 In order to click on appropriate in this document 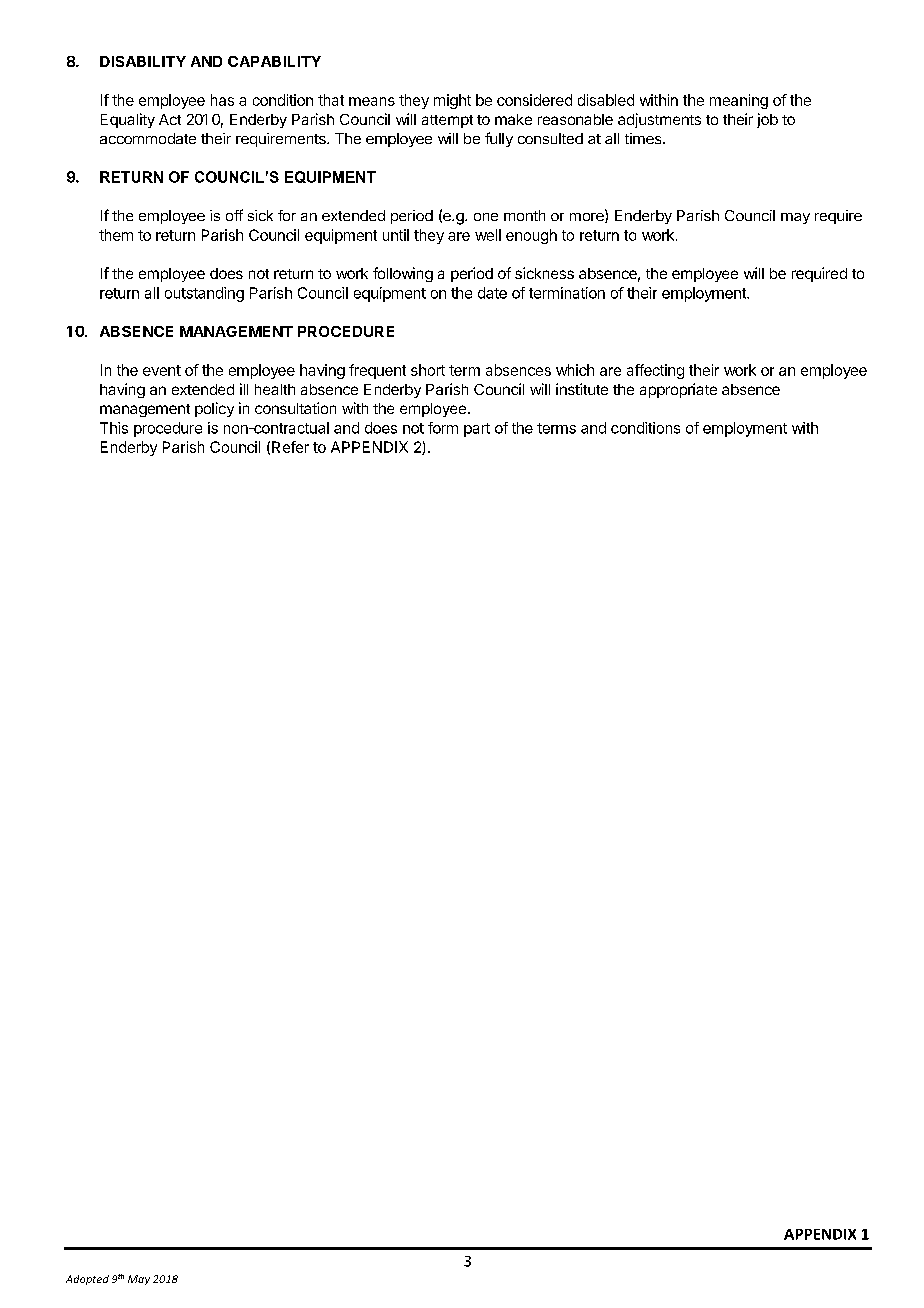, I will do `click(678, 390)`.
